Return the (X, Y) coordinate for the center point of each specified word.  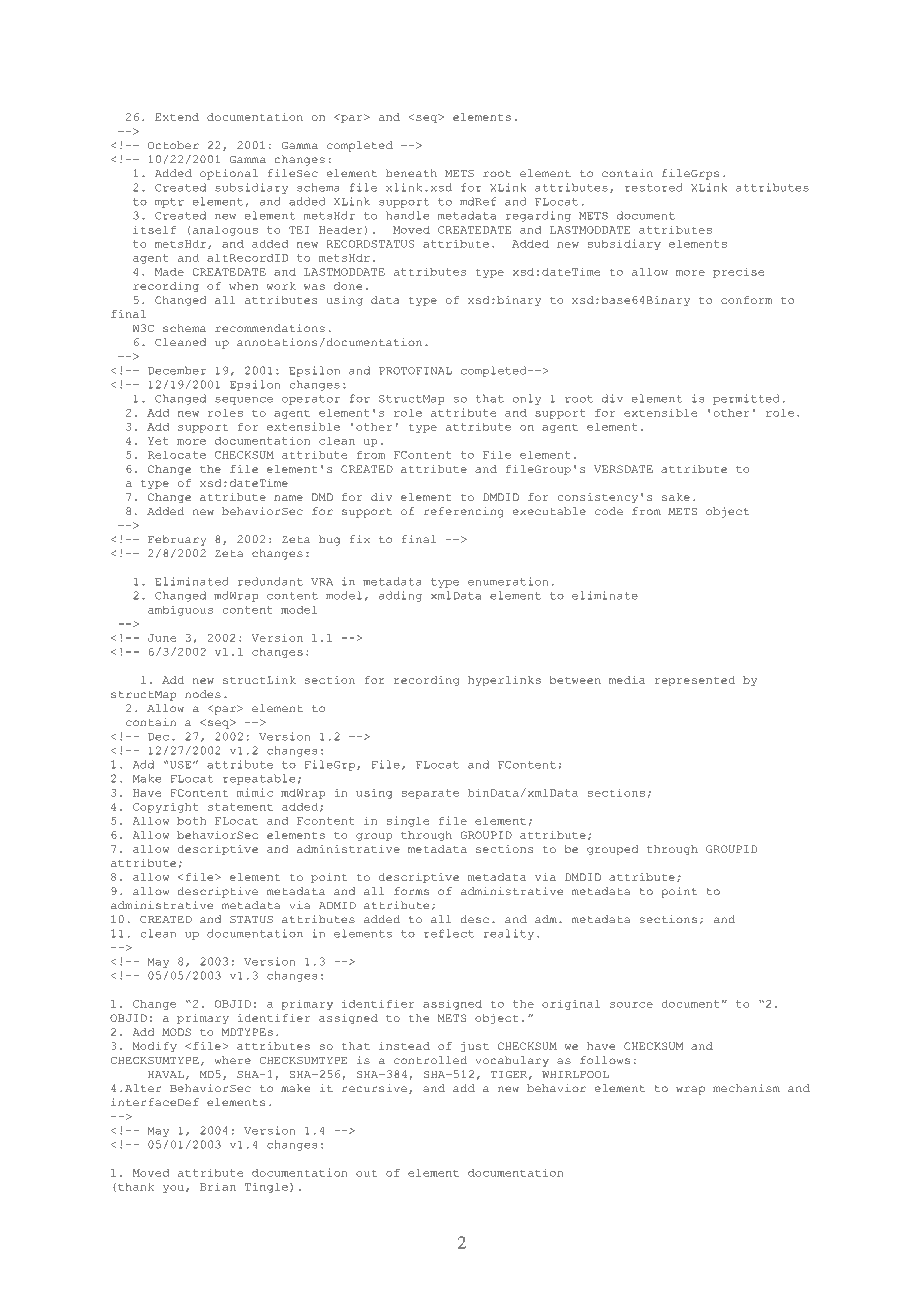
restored (654, 187)
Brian (218, 1187)
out (366, 1173)
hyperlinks (504, 681)
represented (695, 681)
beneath (411, 173)
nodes (203, 694)
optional (229, 174)
